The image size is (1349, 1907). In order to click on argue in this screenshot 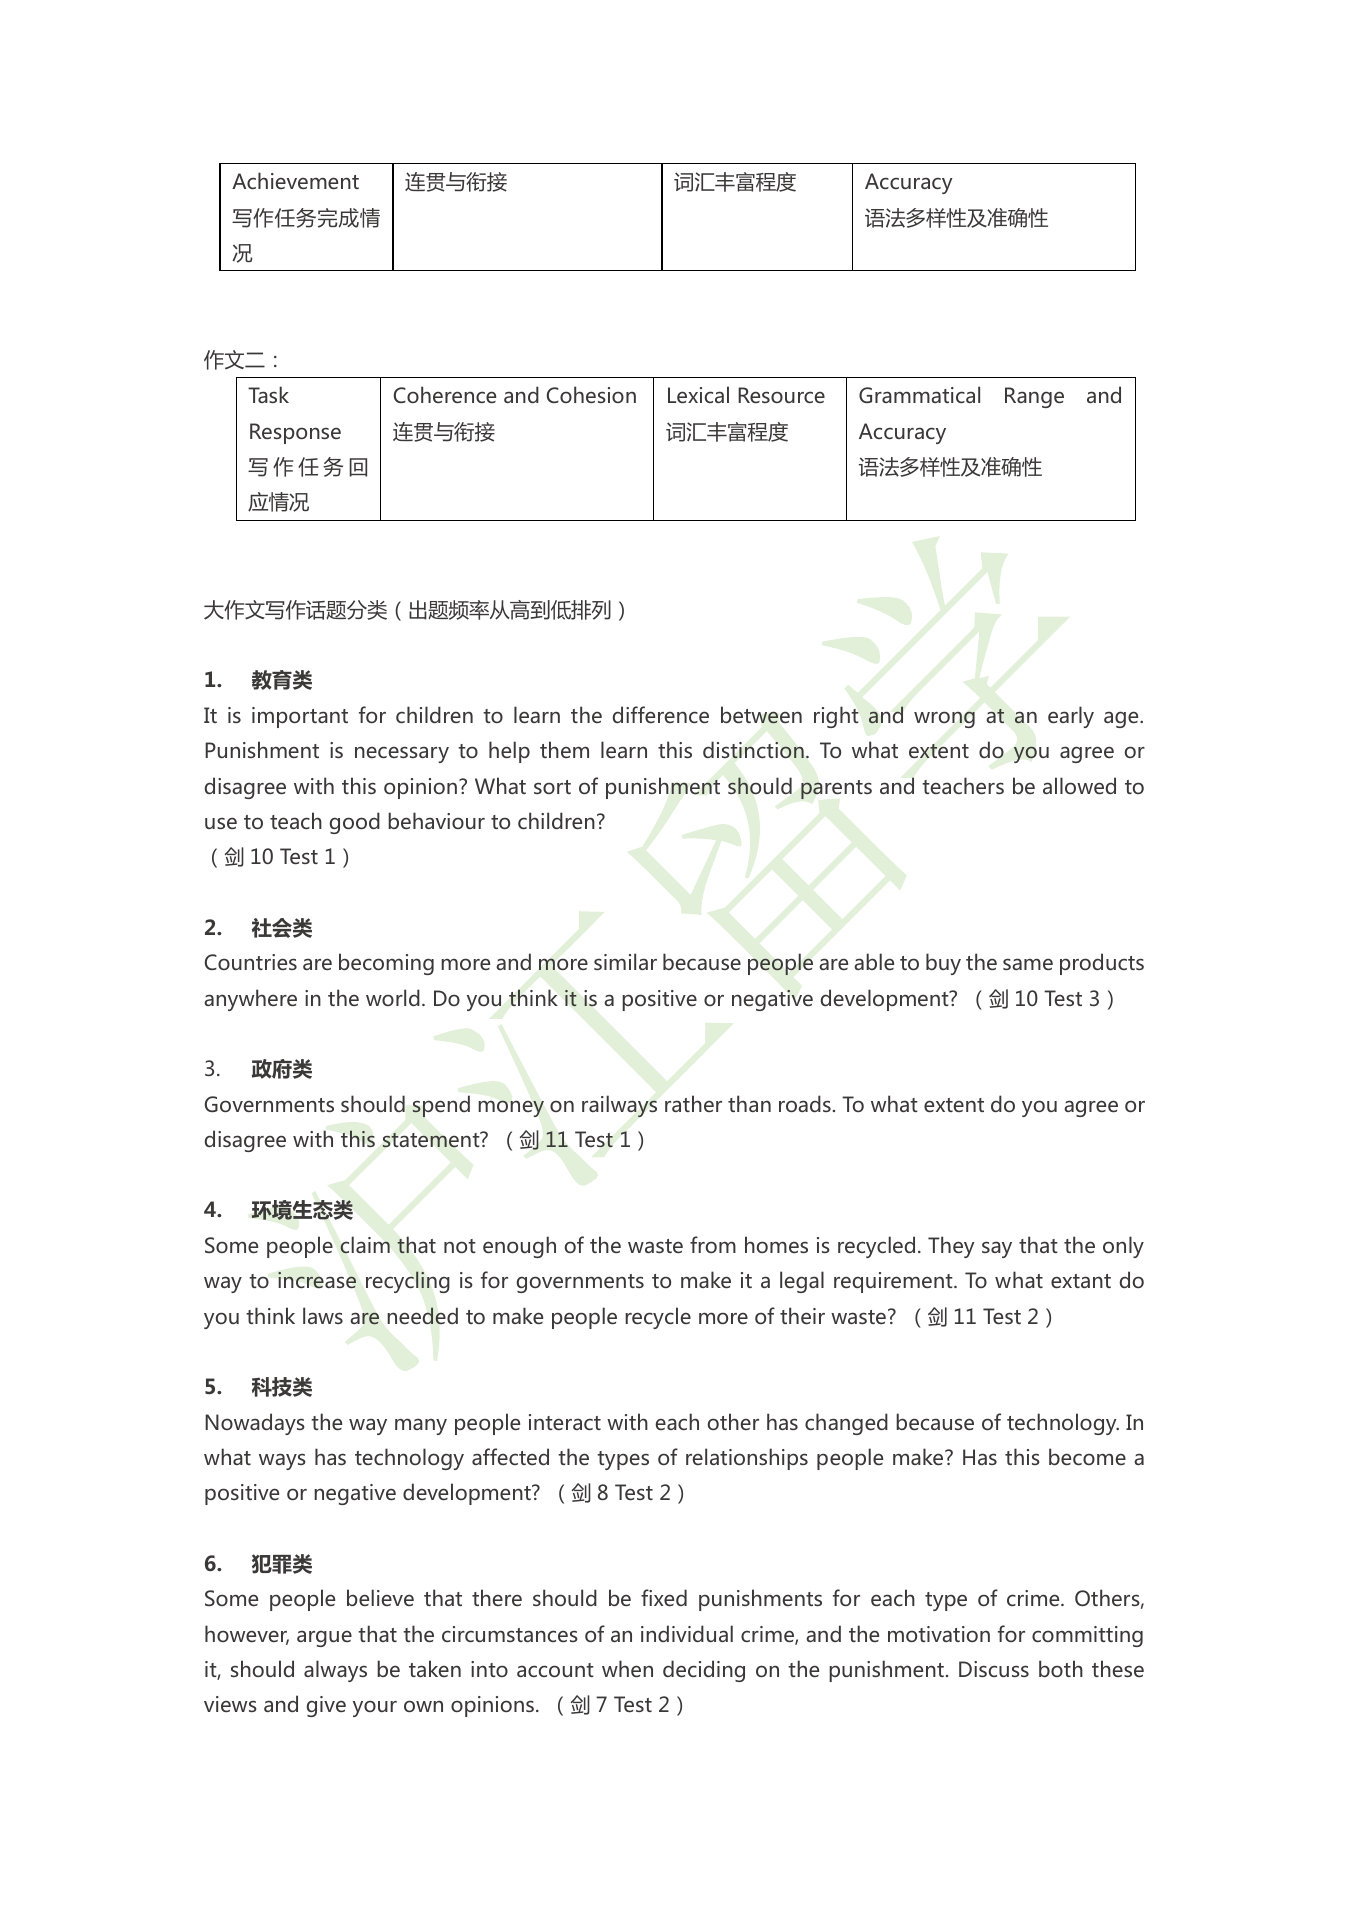, I will do `click(324, 1638)`.
